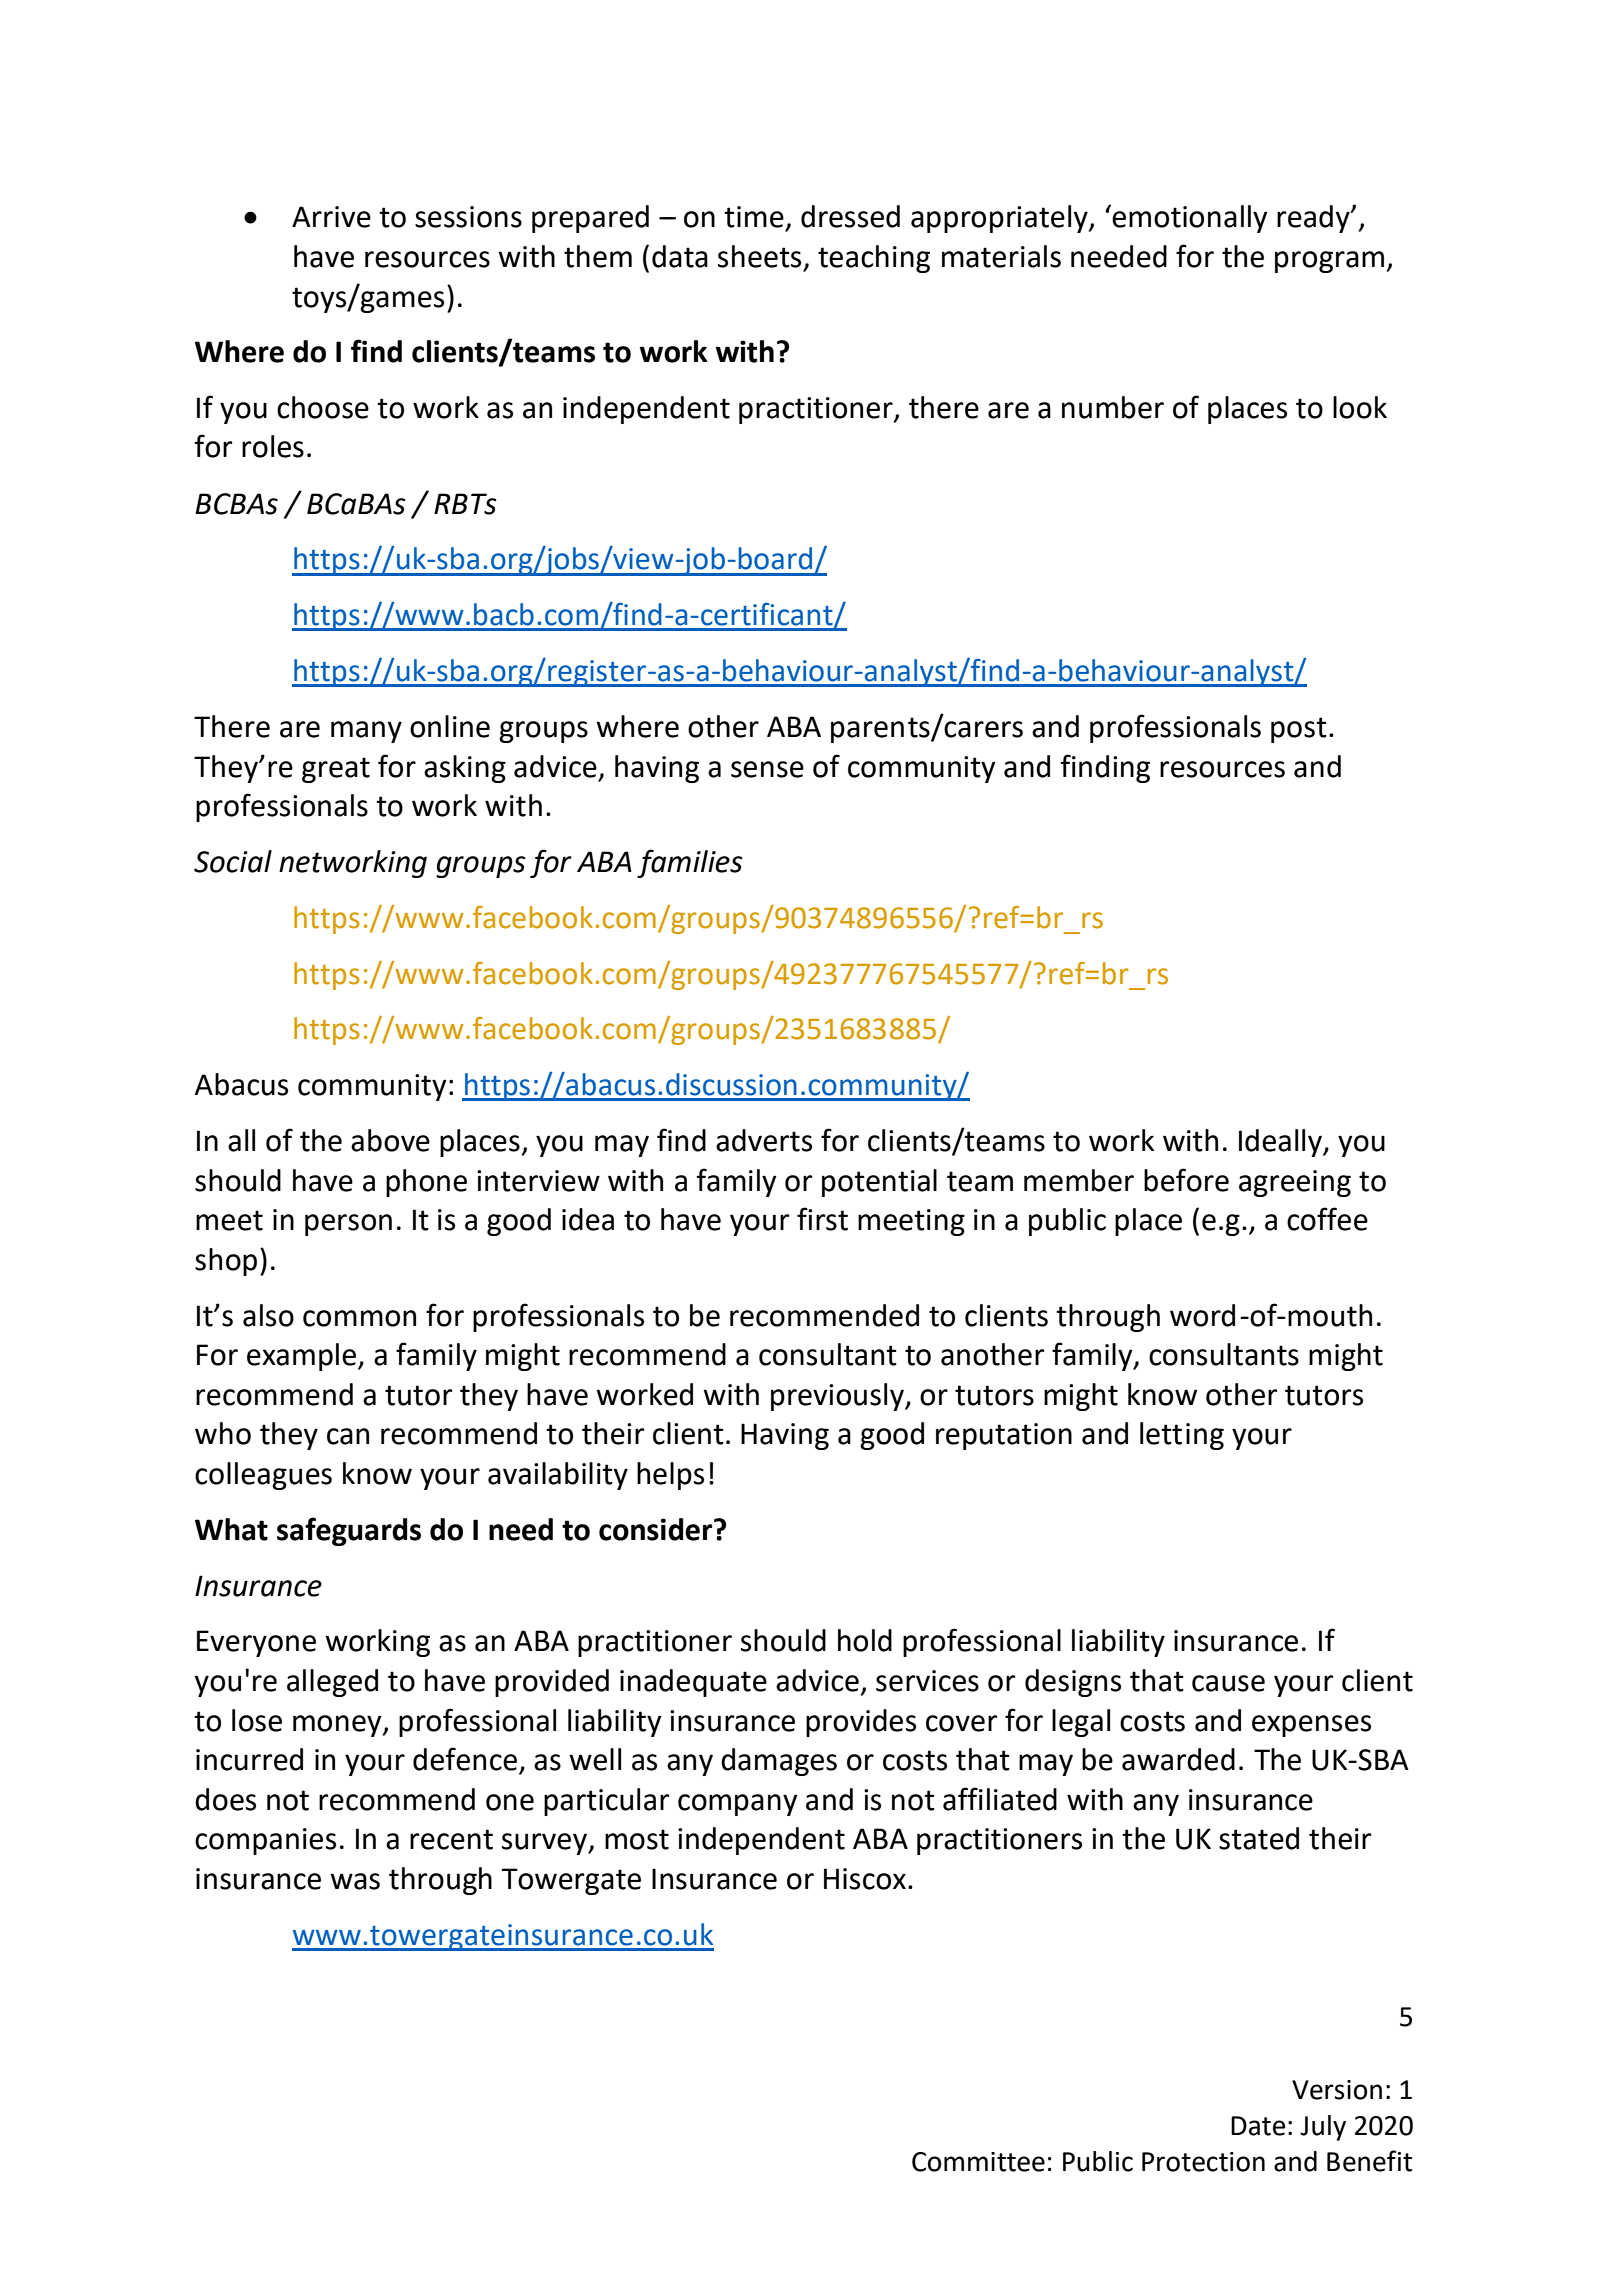 This screenshot has width=1608, height=2276. I want to click on was, so click(355, 1881).
